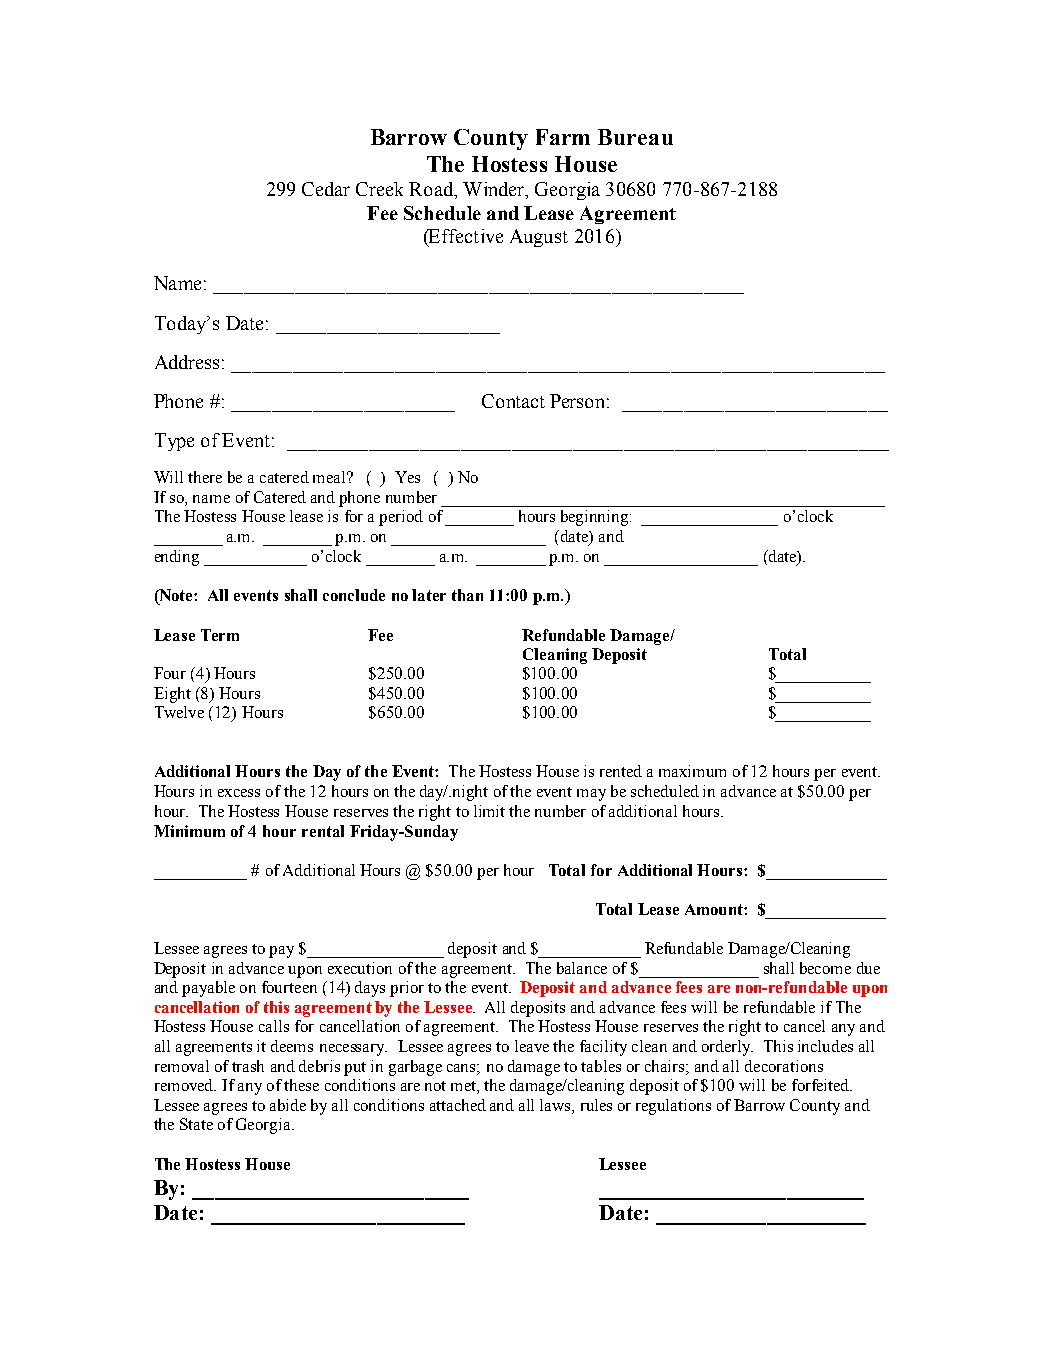 The height and width of the image is (1351, 1044). What do you see at coordinates (822, 1085) in the image?
I see `forfeited` at bounding box center [822, 1085].
